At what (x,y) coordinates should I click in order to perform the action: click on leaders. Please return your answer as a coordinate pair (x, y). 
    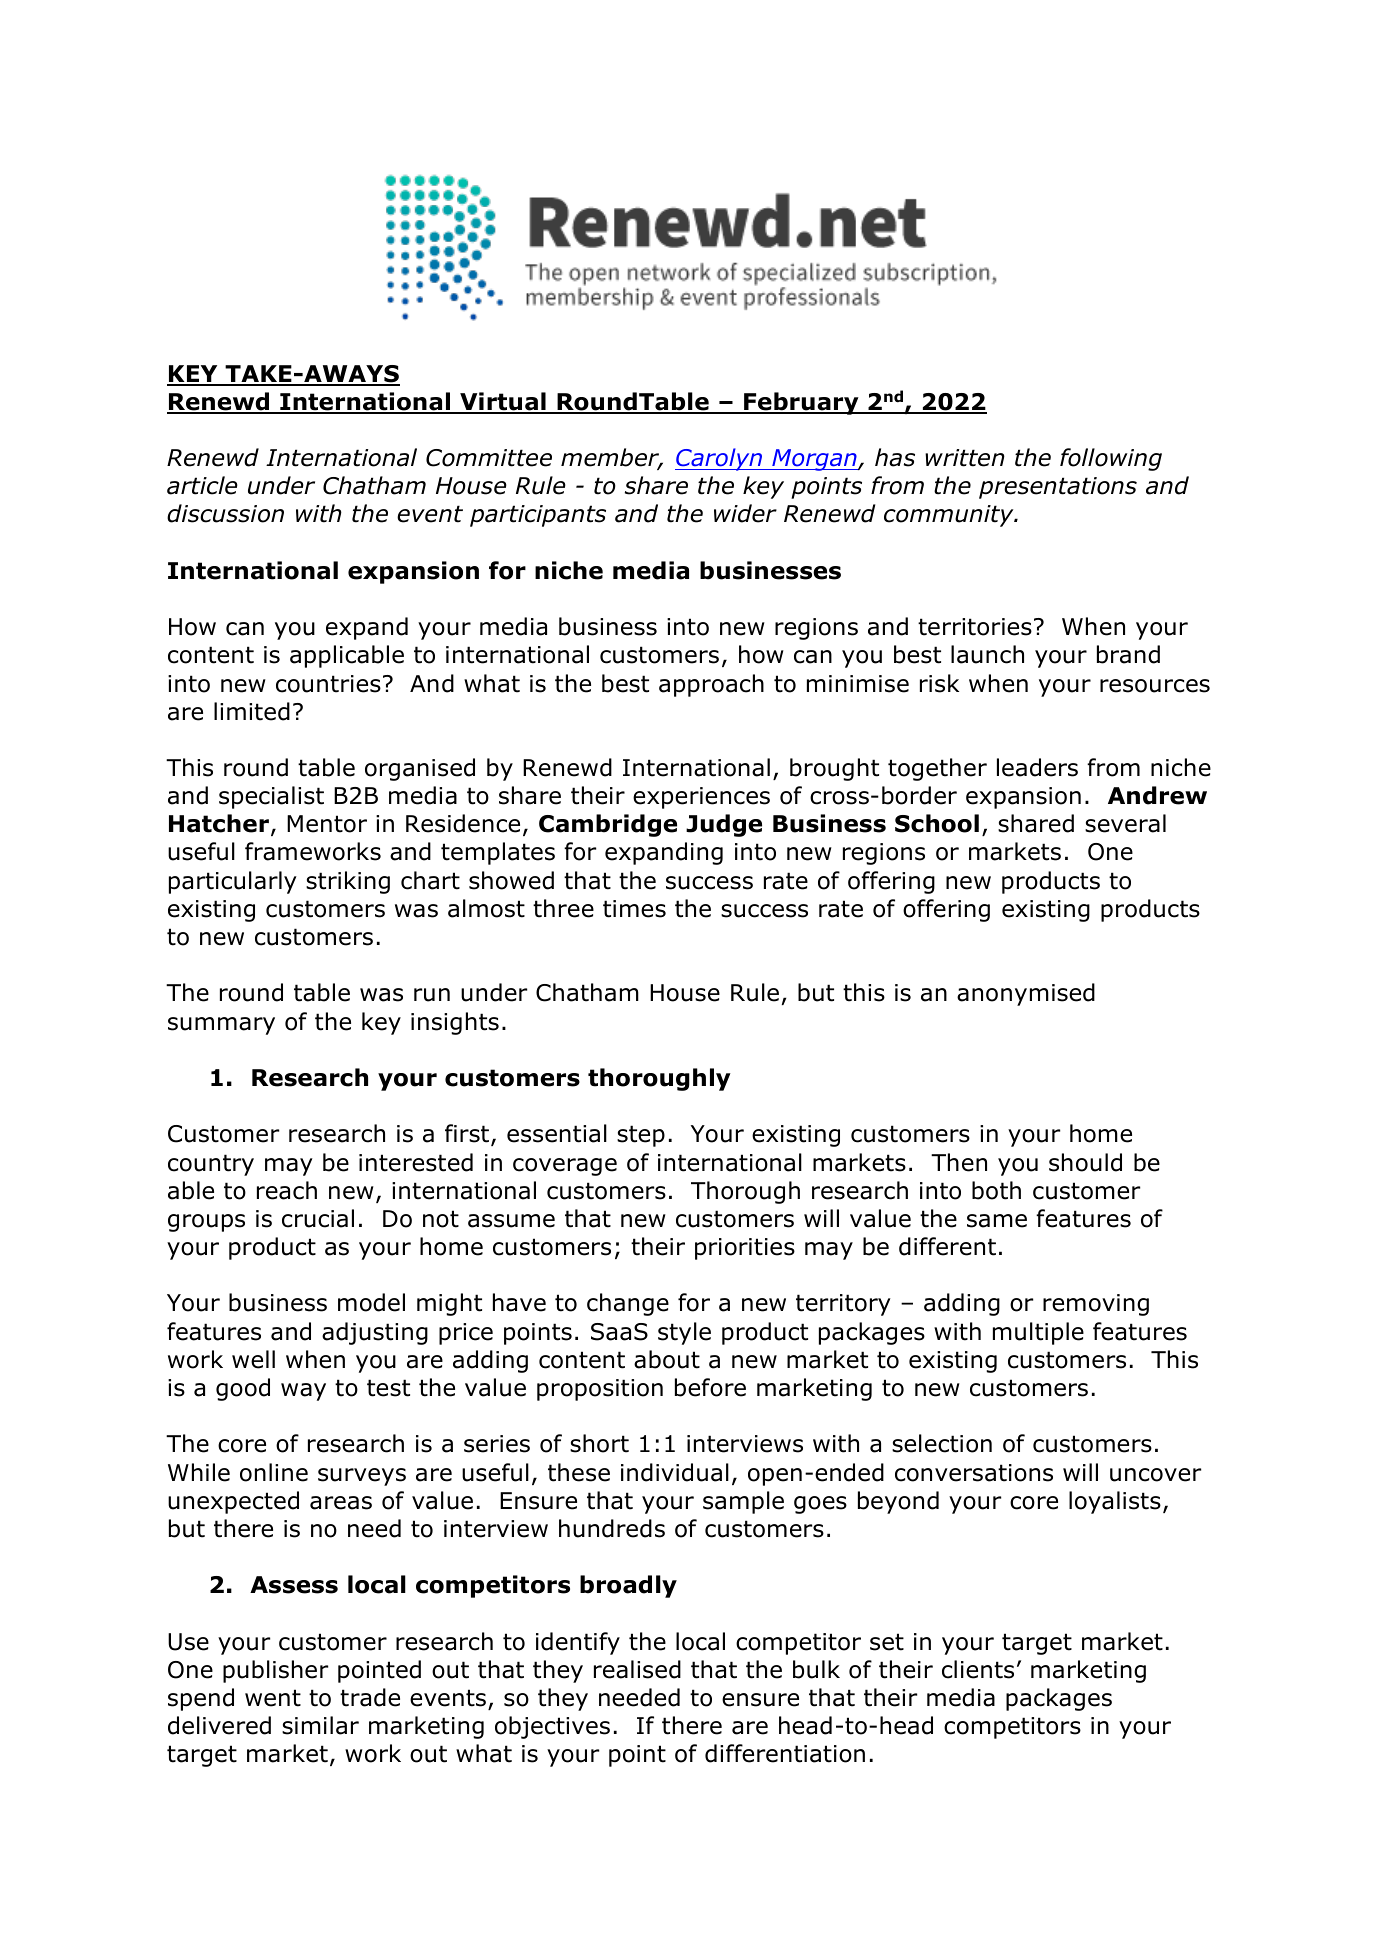
    Looking at the image, I should click on (1037, 767).
